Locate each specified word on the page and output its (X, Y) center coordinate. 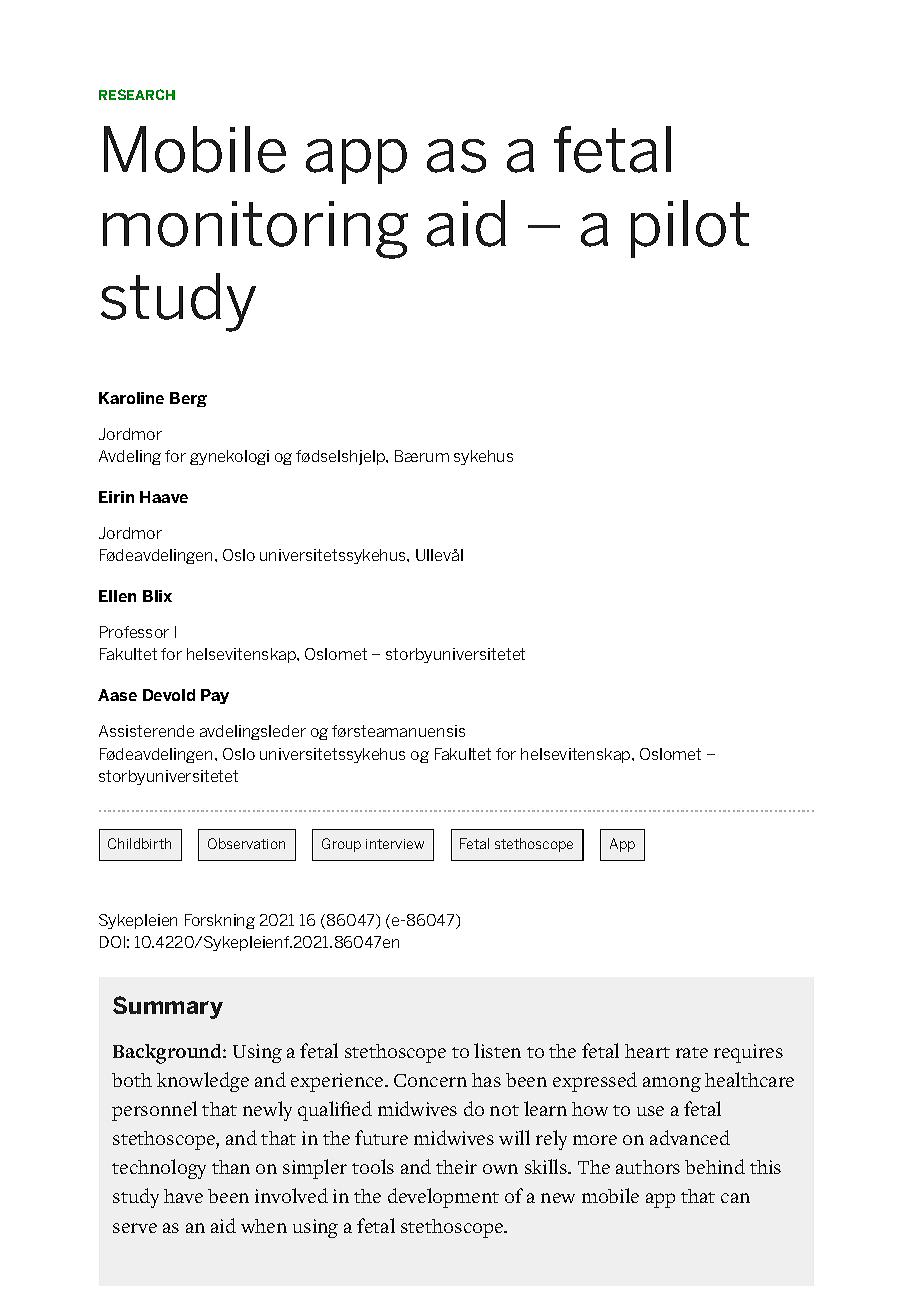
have (183, 1196)
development (443, 1198)
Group (341, 845)
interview (395, 844)
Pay (215, 696)
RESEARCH (137, 94)
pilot (690, 229)
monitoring (255, 230)
